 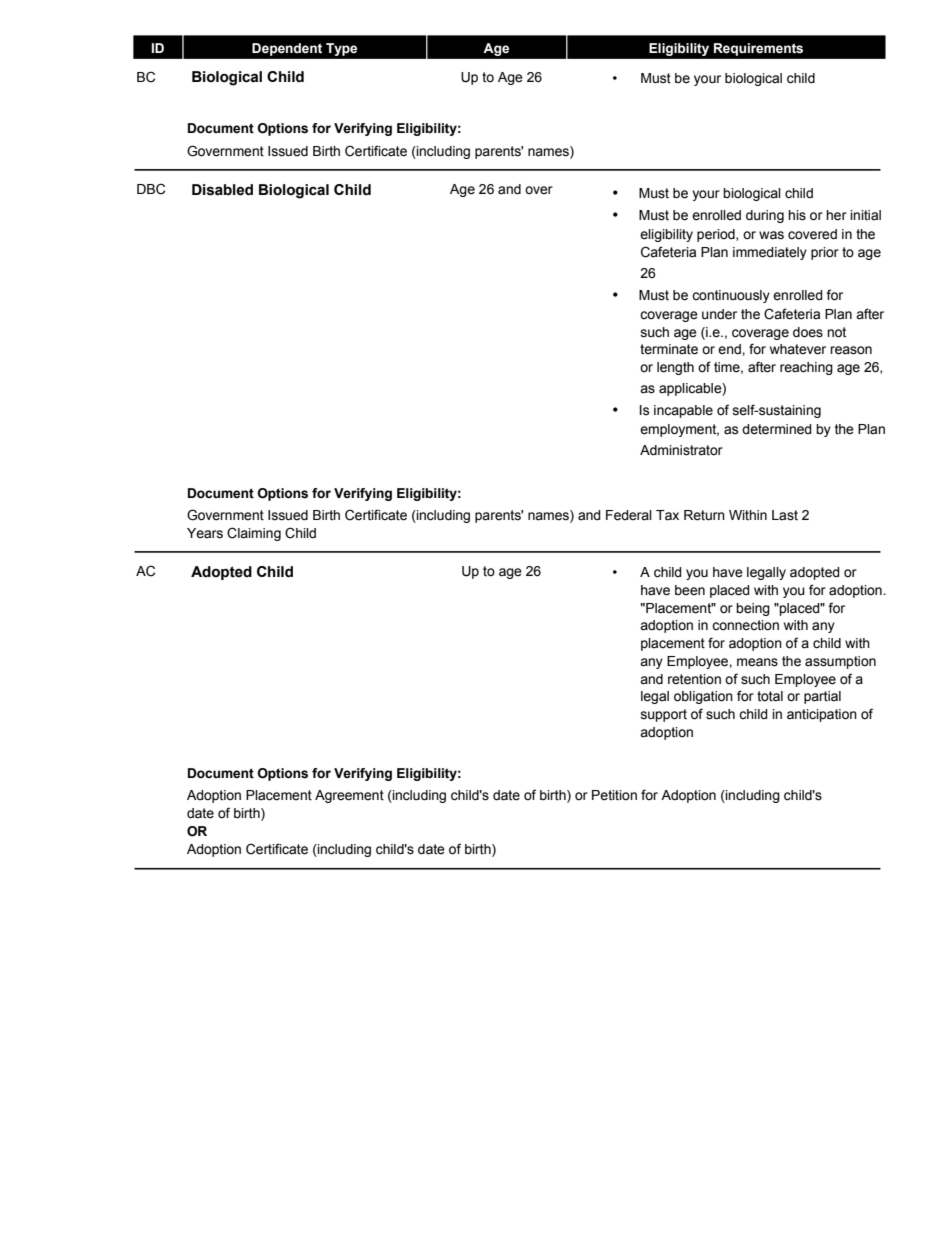 I want to click on Claiming, so click(x=254, y=534).
